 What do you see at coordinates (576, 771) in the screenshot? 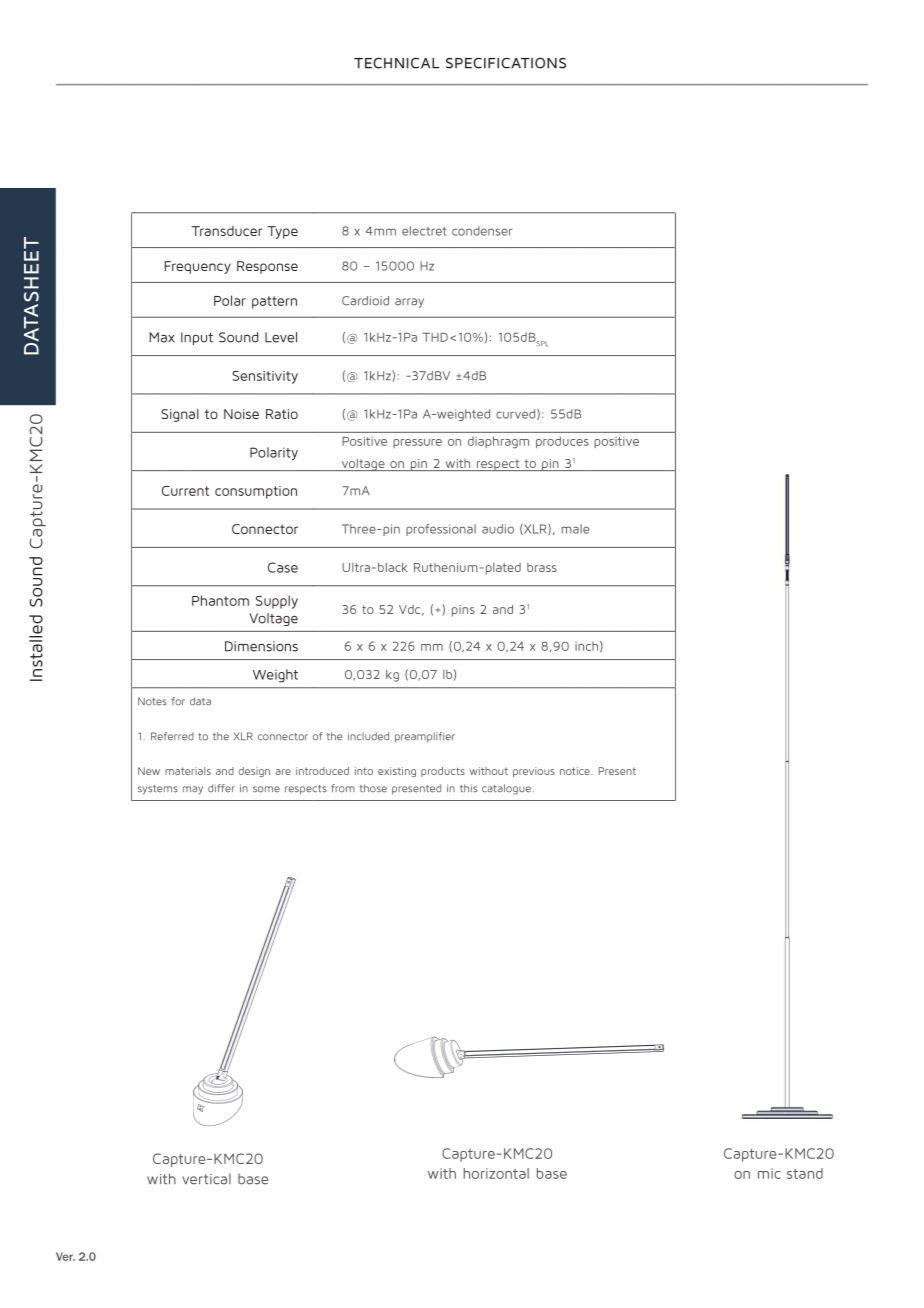
I see `notice` at bounding box center [576, 771].
